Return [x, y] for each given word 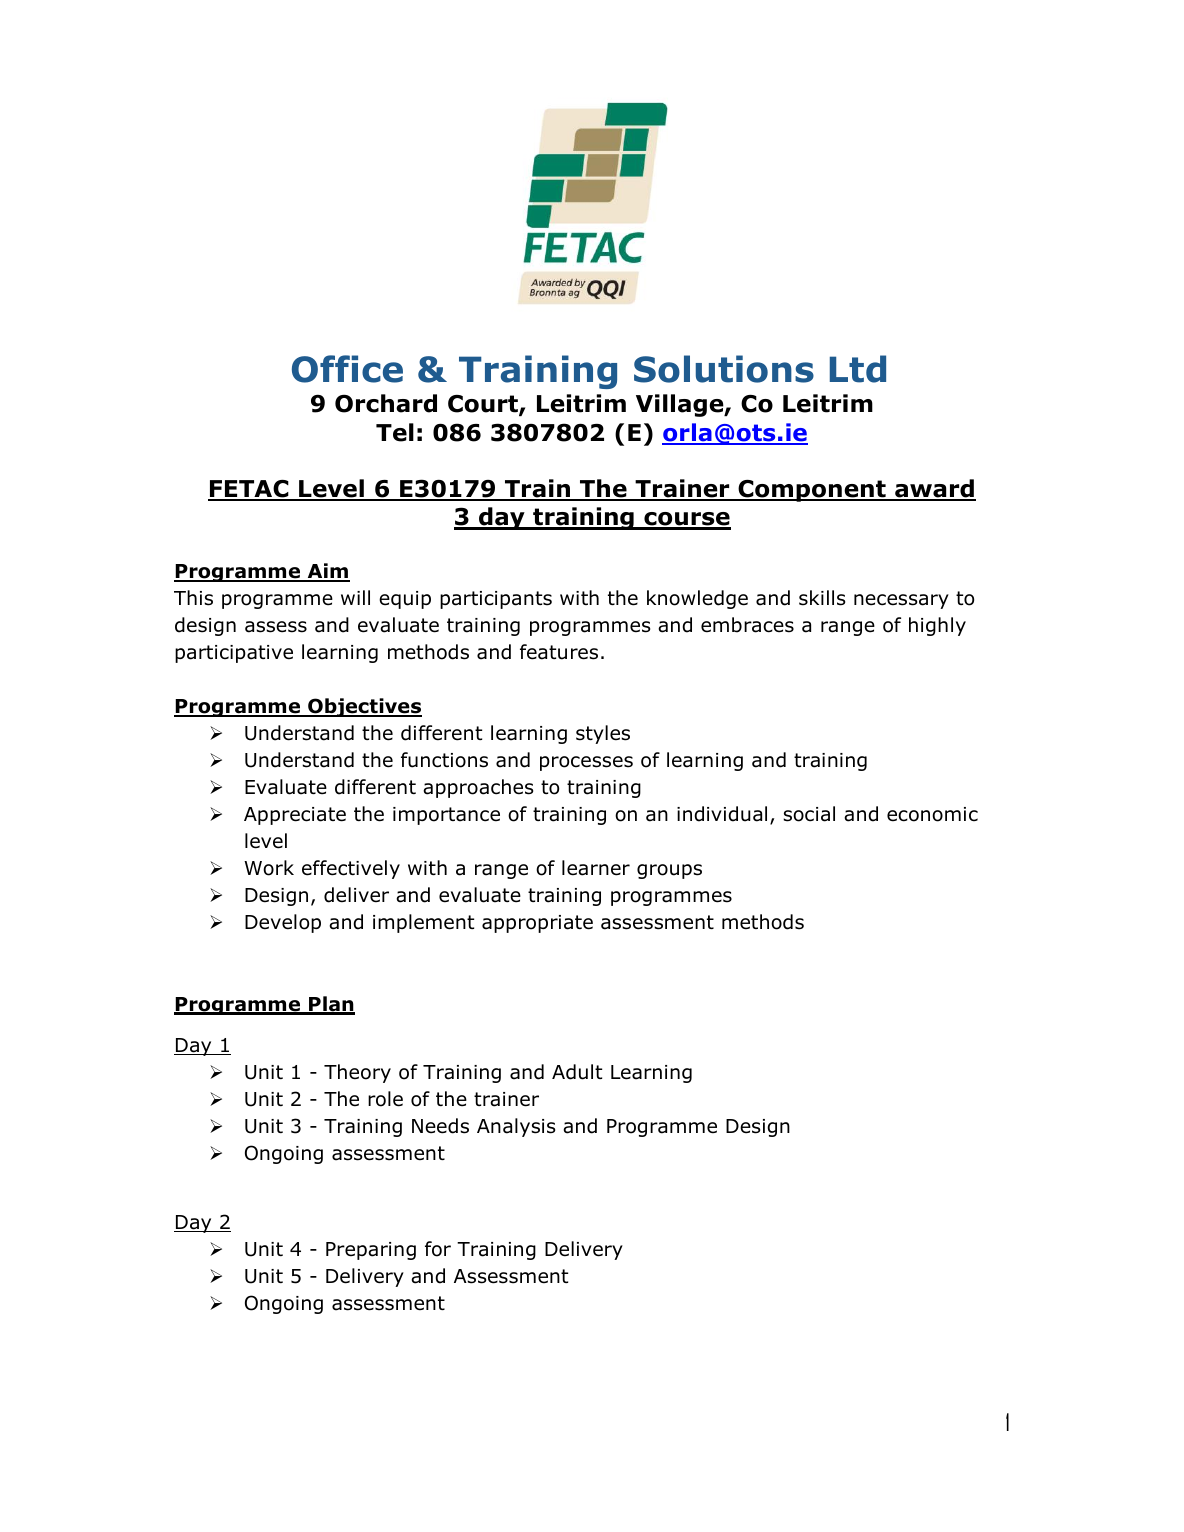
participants [496, 600]
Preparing [371, 1251]
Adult [577, 1072]
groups [669, 871]
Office [347, 369]
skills [822, 598]
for [438, 1249]
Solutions [724, 369]
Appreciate [295, 816]
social [809, 814]
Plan [331, 1005]
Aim [327, 572]
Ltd [858, 369]
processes [586, 763]
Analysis [516, 1127]
